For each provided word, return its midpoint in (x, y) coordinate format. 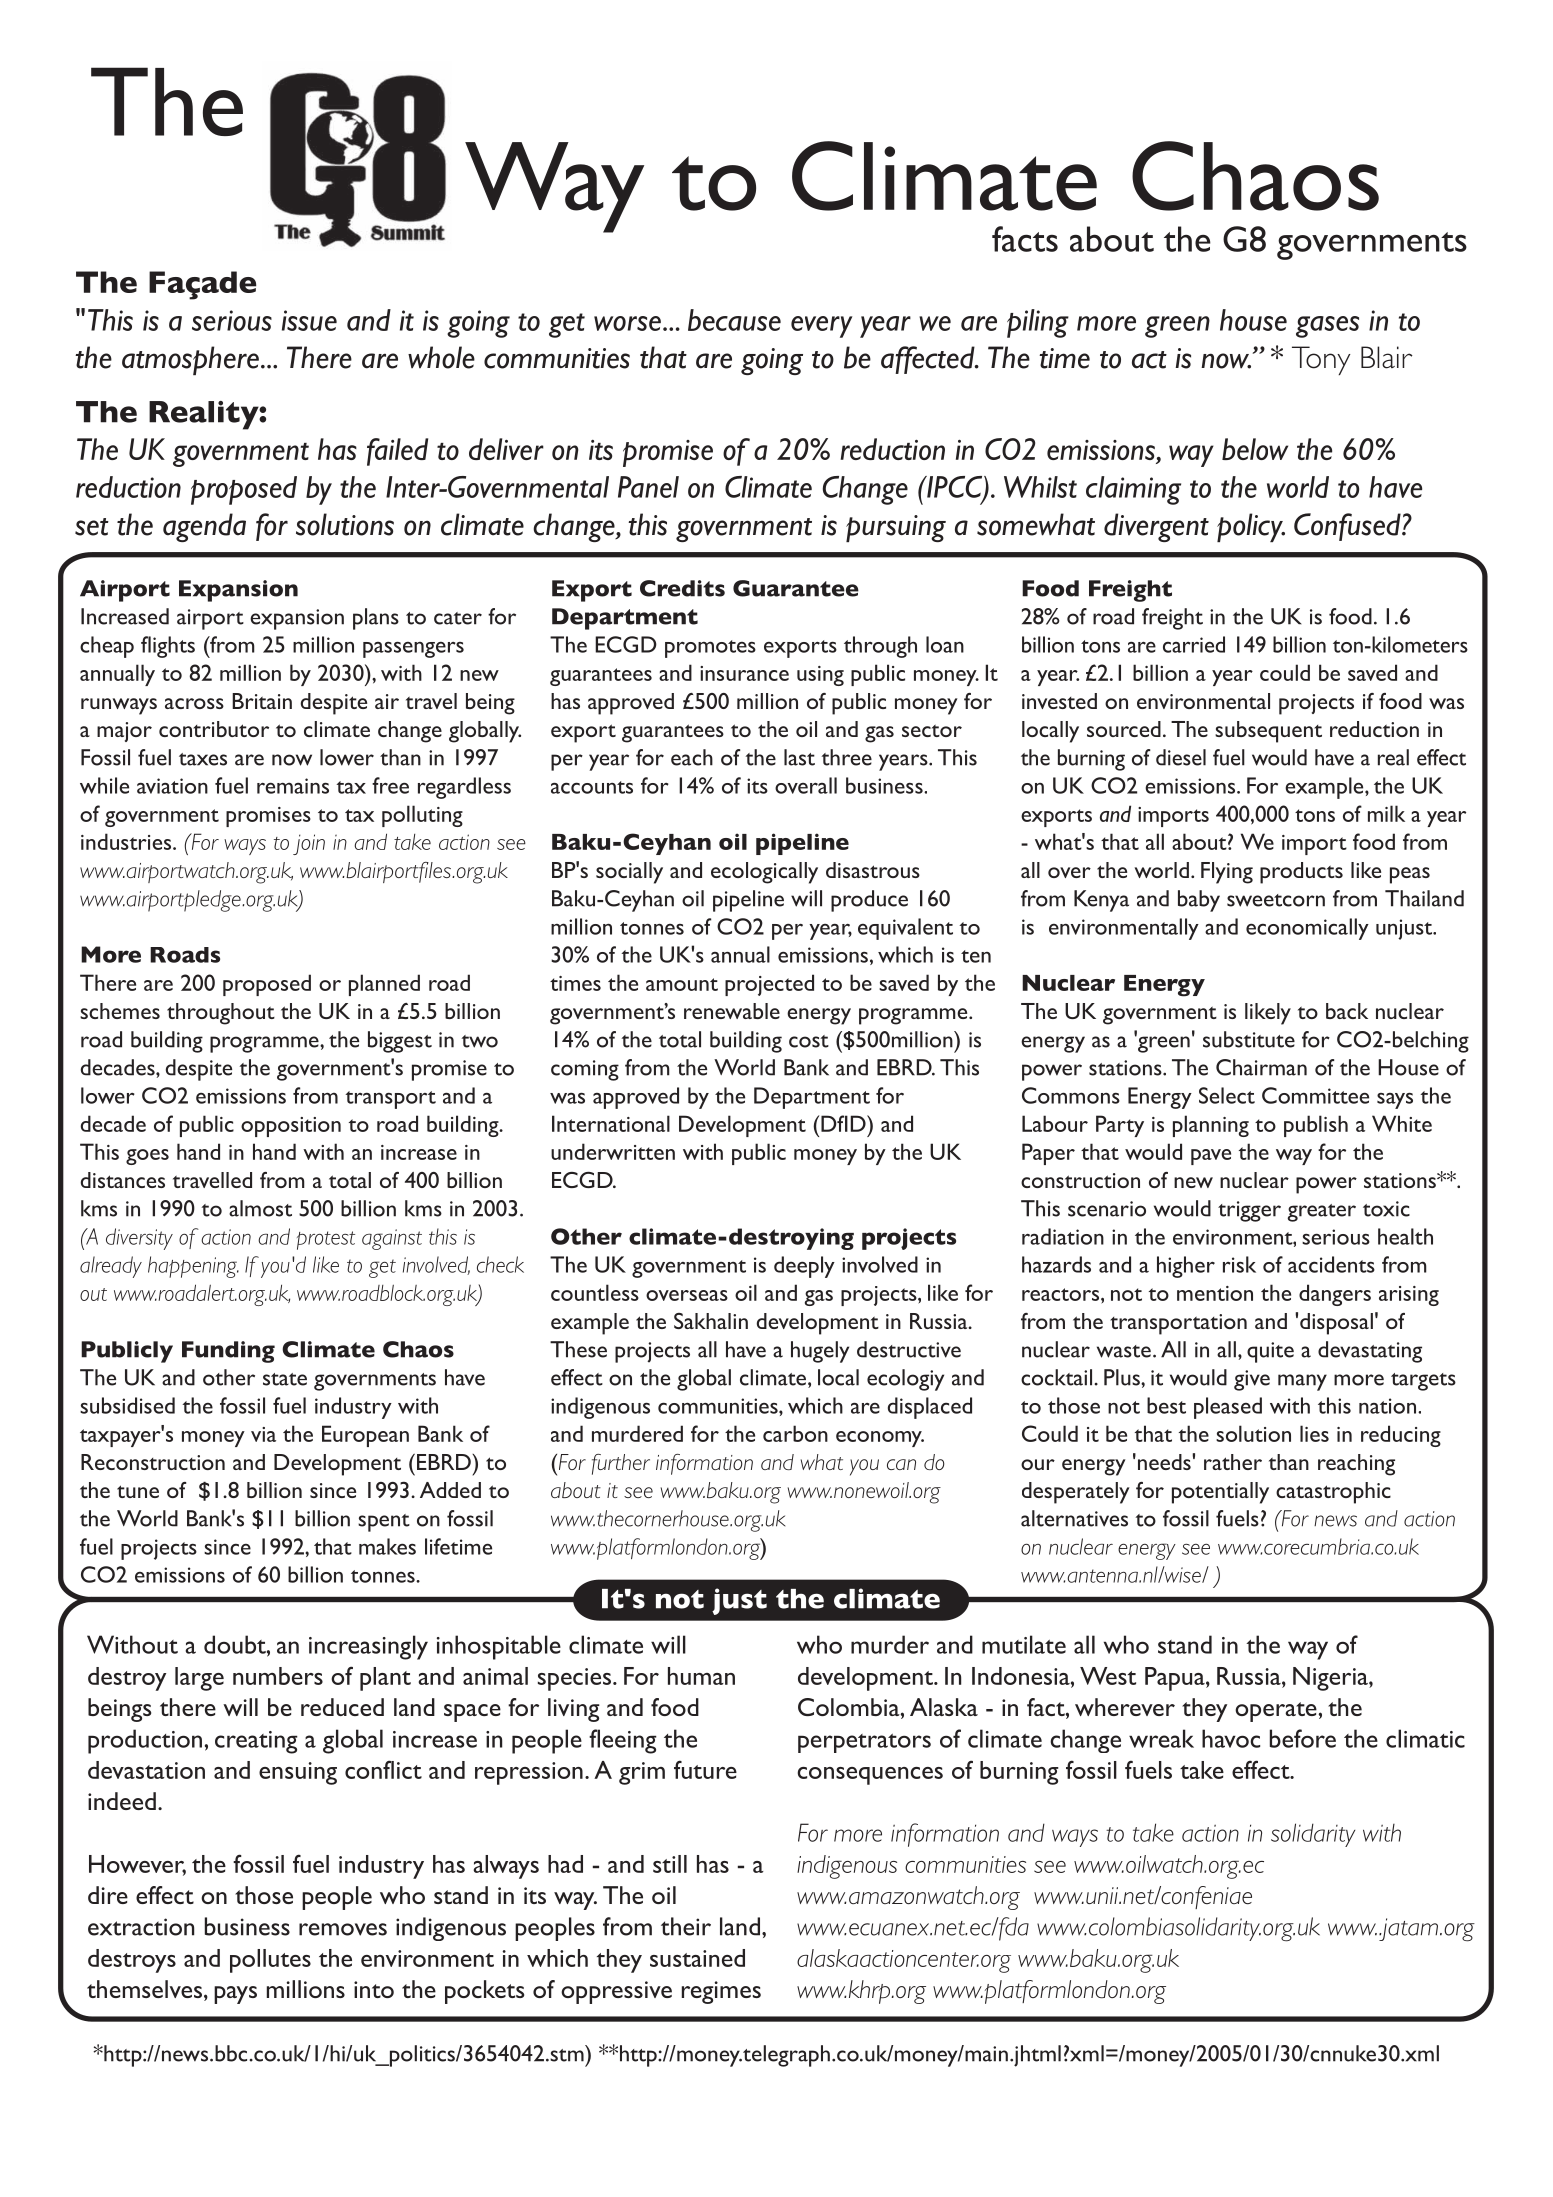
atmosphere (190, 360)
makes (387, 1546)
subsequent (1268, 732)
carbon (795, 1433)
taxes (203, 759)
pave (1211, 1157)
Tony (1321, 360)
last (799, 757)
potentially (1220, 1493)
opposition (291, 1127)
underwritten (613, 1151)
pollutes (270, 1961)
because (734, 320)
